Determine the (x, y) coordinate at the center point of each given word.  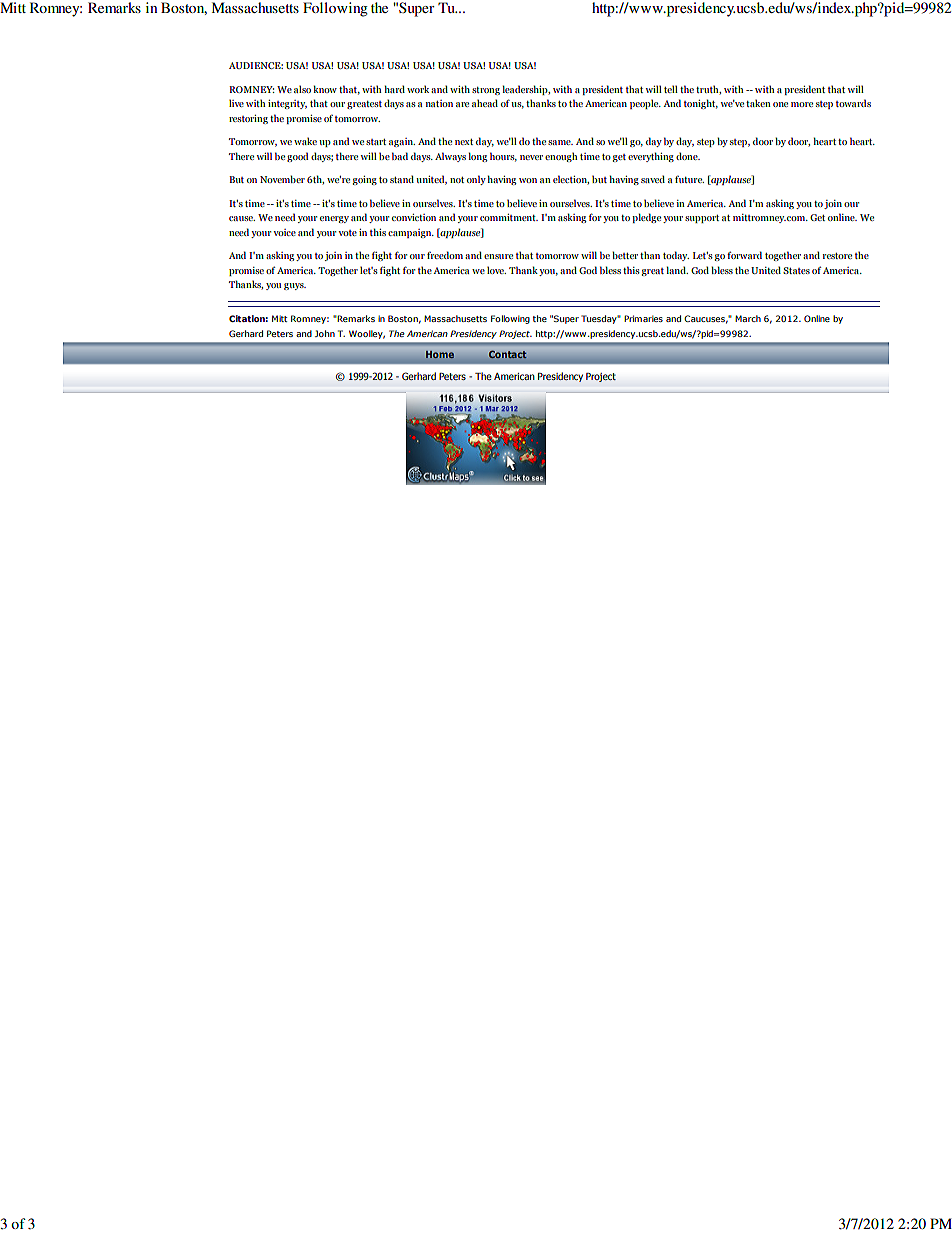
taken (758, 103)
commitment (509, 217)
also (302, 89)
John (325, 333)
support (702, 219)
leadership (526, 90)
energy (334, 219)
